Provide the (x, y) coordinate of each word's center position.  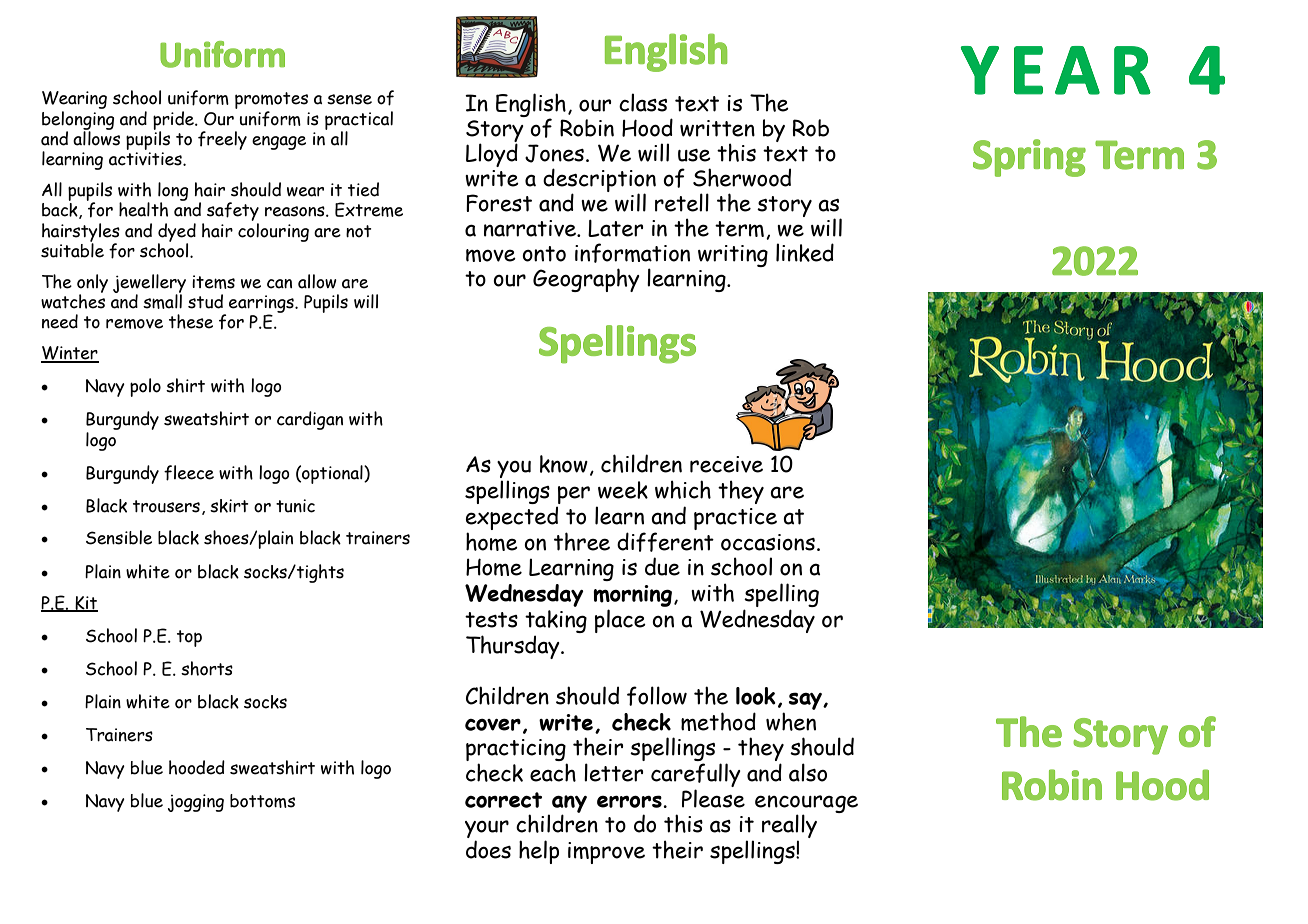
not (359, 231)
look (756, 696)
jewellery (149, 284)
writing (733, 256)
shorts (207, 668)
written (717, 128)
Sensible (119, 537)
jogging (196, 803)
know (564, 464)
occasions (768, 542)
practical (359, 121)
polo (145, 387)
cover (493, 724)
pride (174, 121)
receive (726, 464)
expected (512, 519)
